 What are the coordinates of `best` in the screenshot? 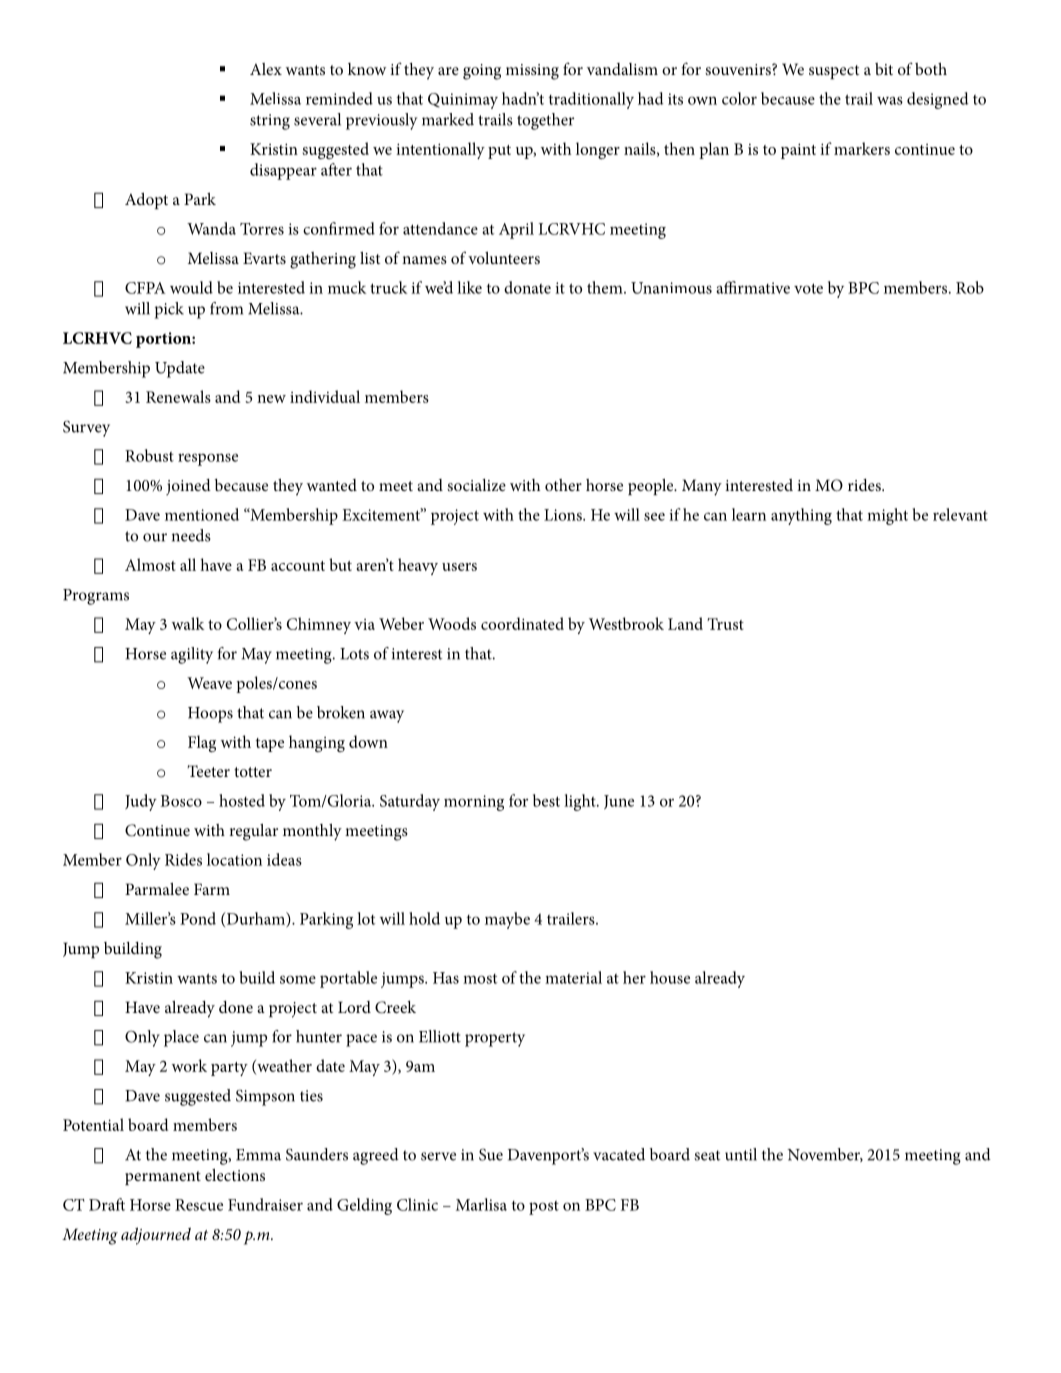 It's located at (546, 800).
